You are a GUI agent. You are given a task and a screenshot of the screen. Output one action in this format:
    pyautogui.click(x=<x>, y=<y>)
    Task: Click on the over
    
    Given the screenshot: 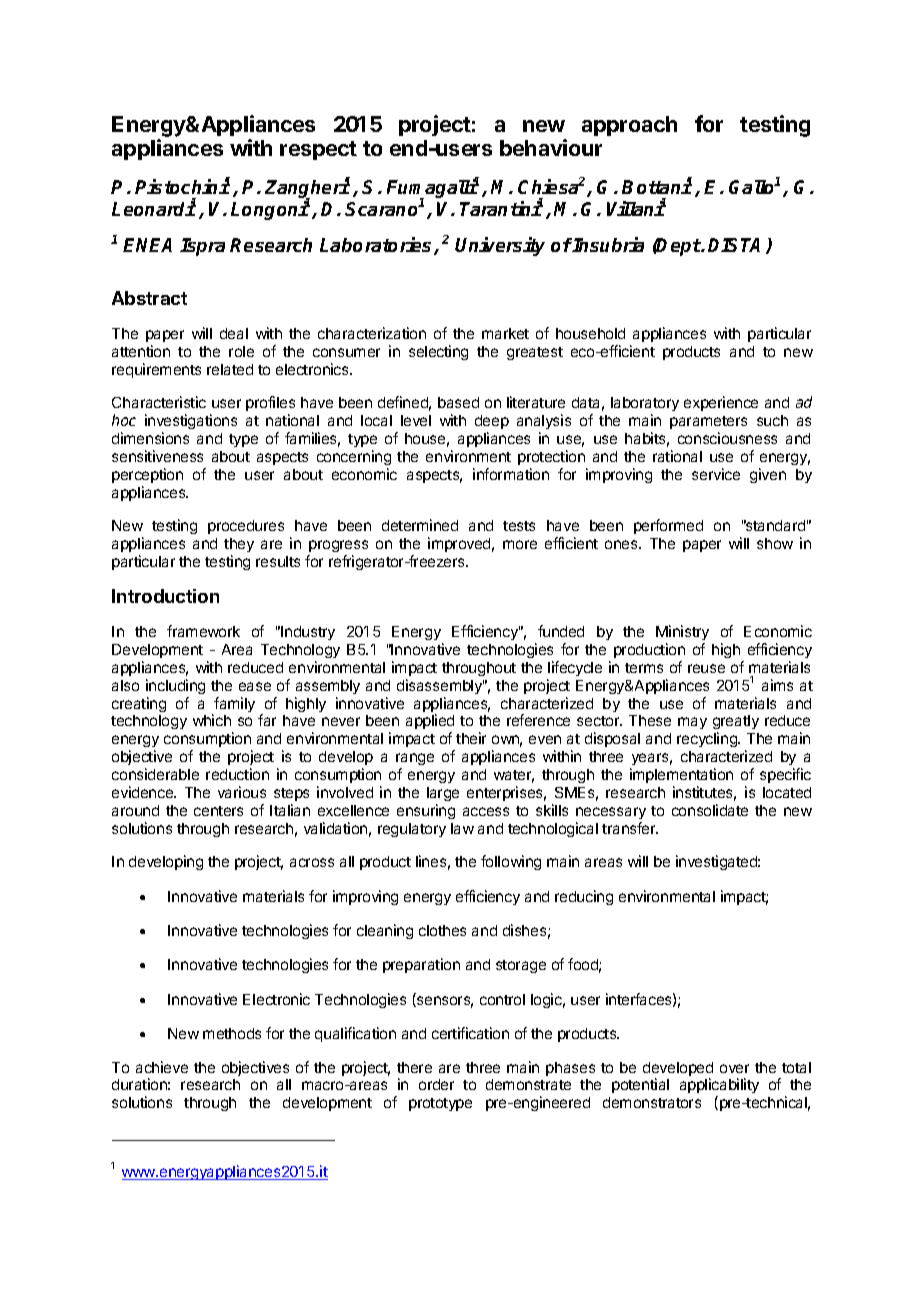 What is the action you would take?
    pyautogui.click(x=734, y=1068)
